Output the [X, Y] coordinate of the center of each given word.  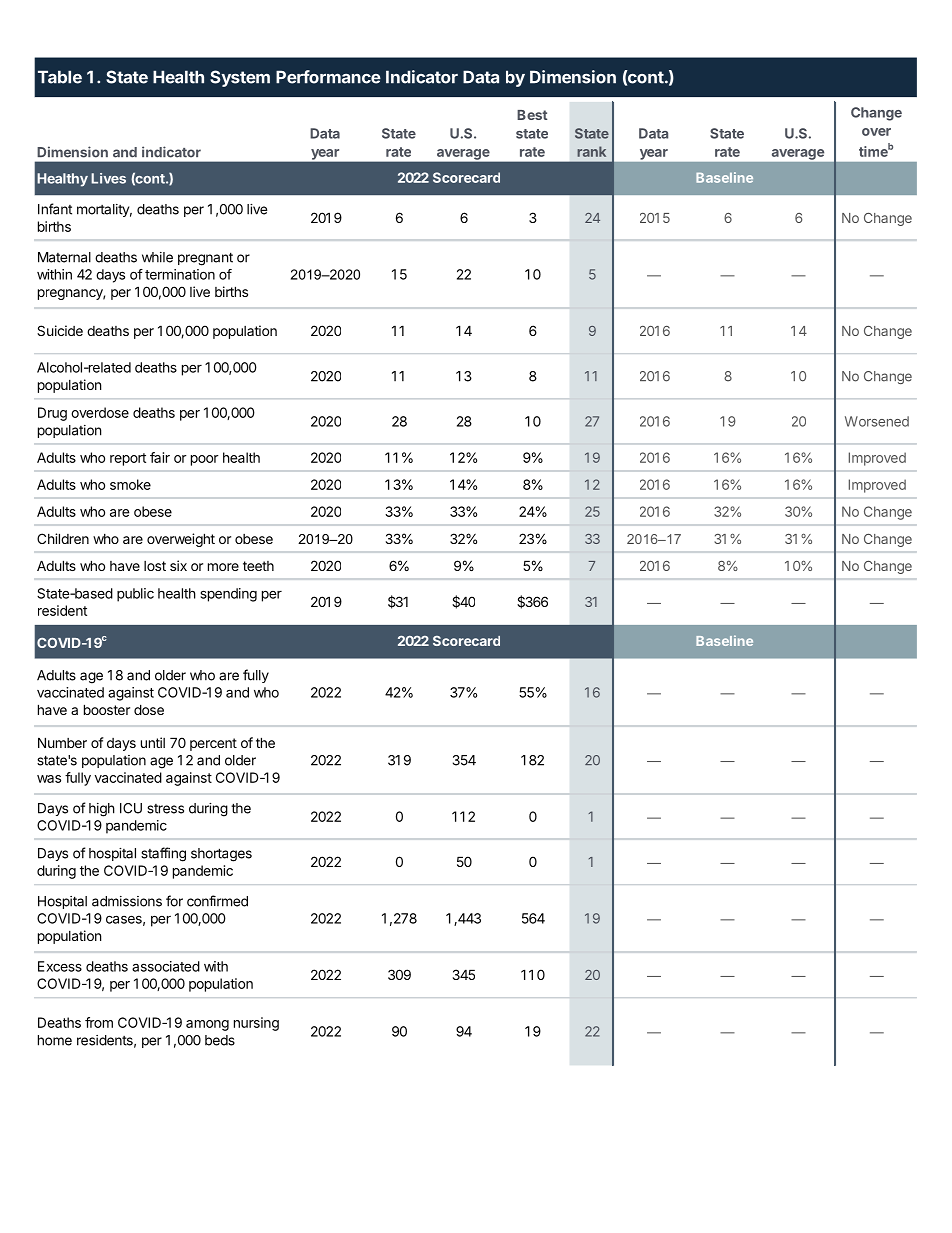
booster [107, 709]
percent [213, 744]
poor [205, 460]
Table [60, 77]
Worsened [877, 421]
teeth [258, 566]
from [99, 1022]
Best [532, 115]
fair [160, 457]
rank [591, 151]
